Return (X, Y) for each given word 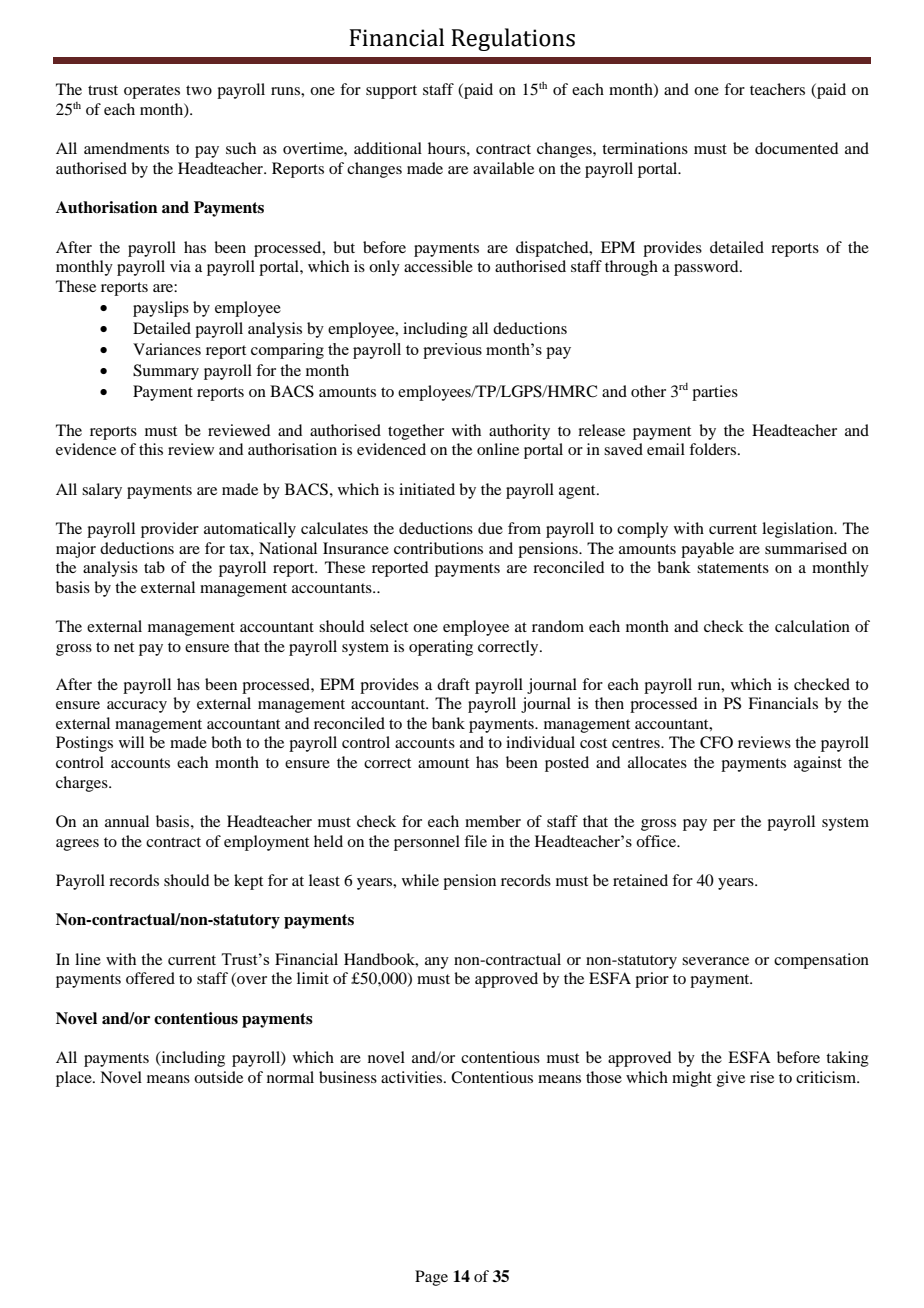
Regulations (513, 39)
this (151, 449)
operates (152, 92)
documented (796, 148)
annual (127, 821)
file (475, 841)
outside (218, 1077)
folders (714, 449)
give (731, 1079)
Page (431, 1278)
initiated (427, 489)
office (657, 841)
